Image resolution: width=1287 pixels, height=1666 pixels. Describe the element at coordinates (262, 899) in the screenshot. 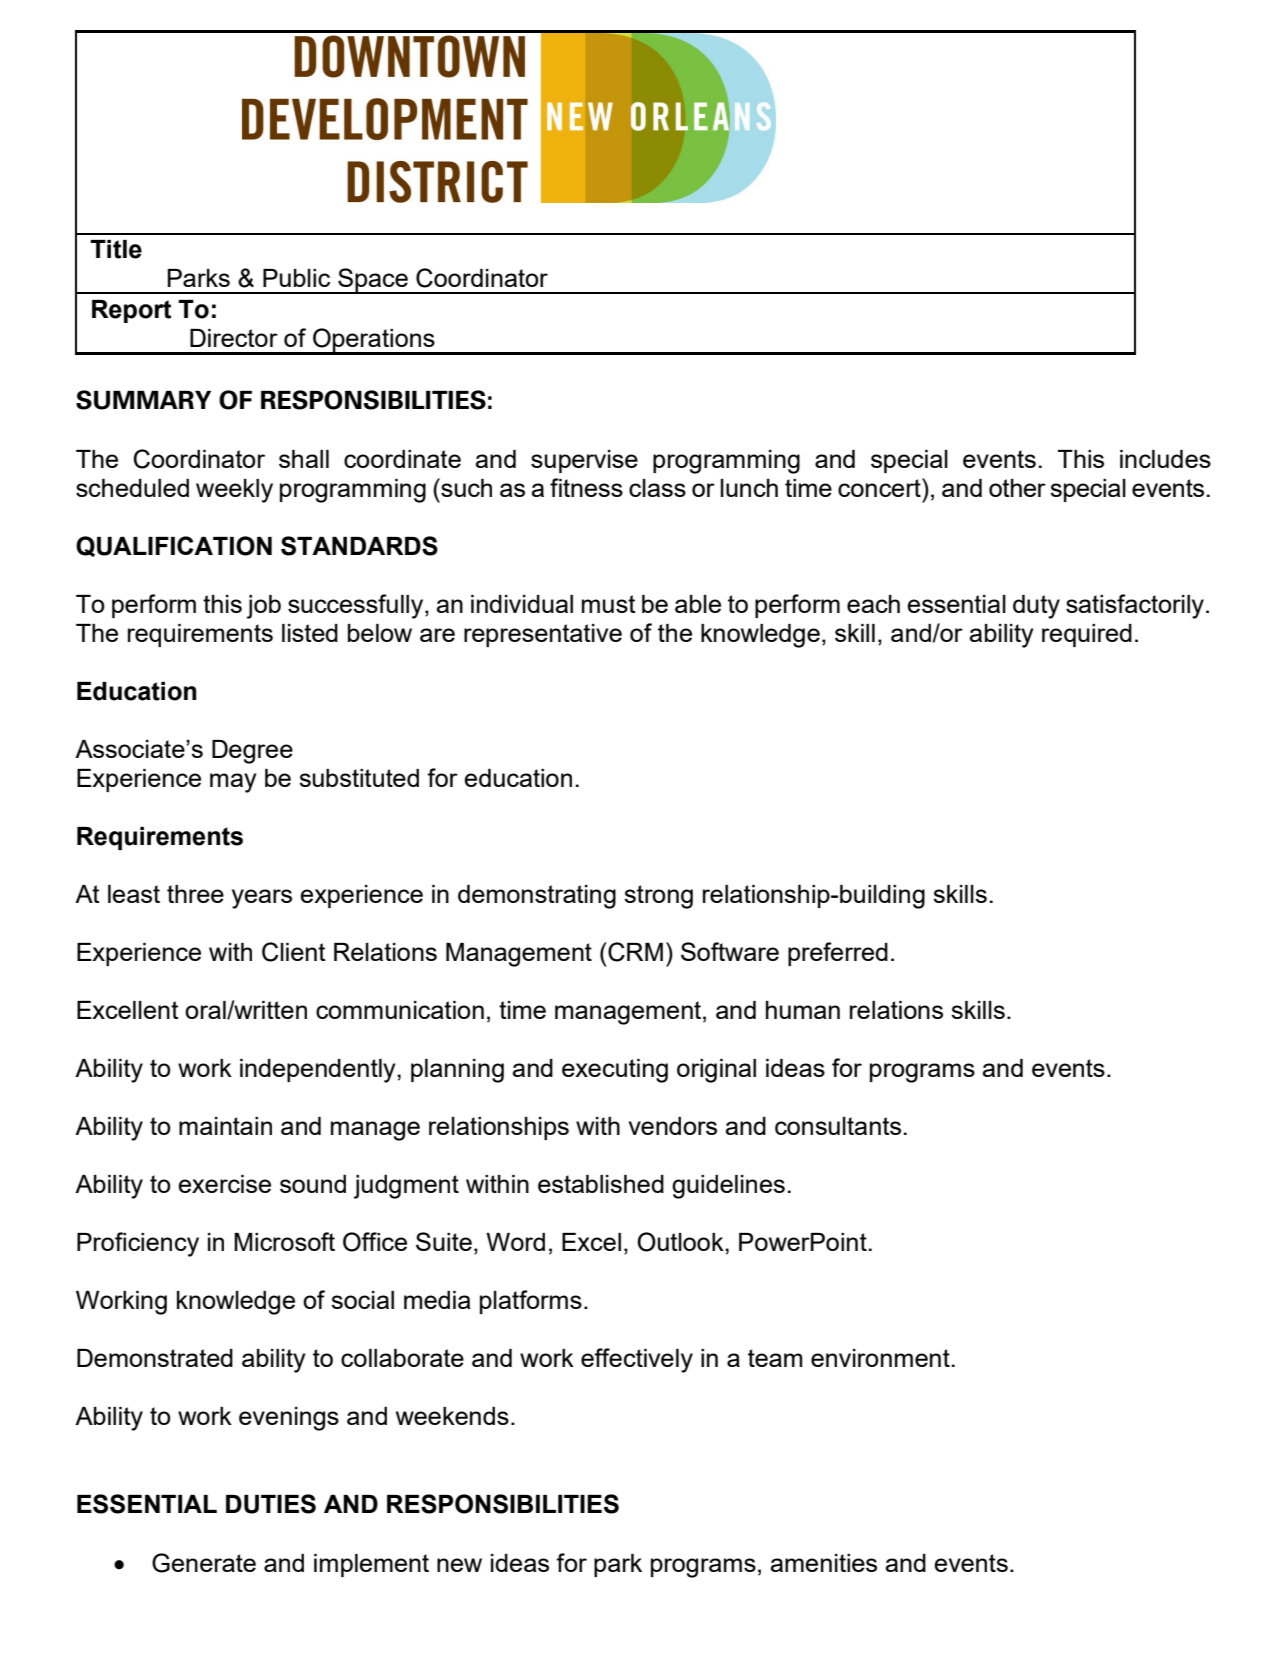

I see `years` at that location.
